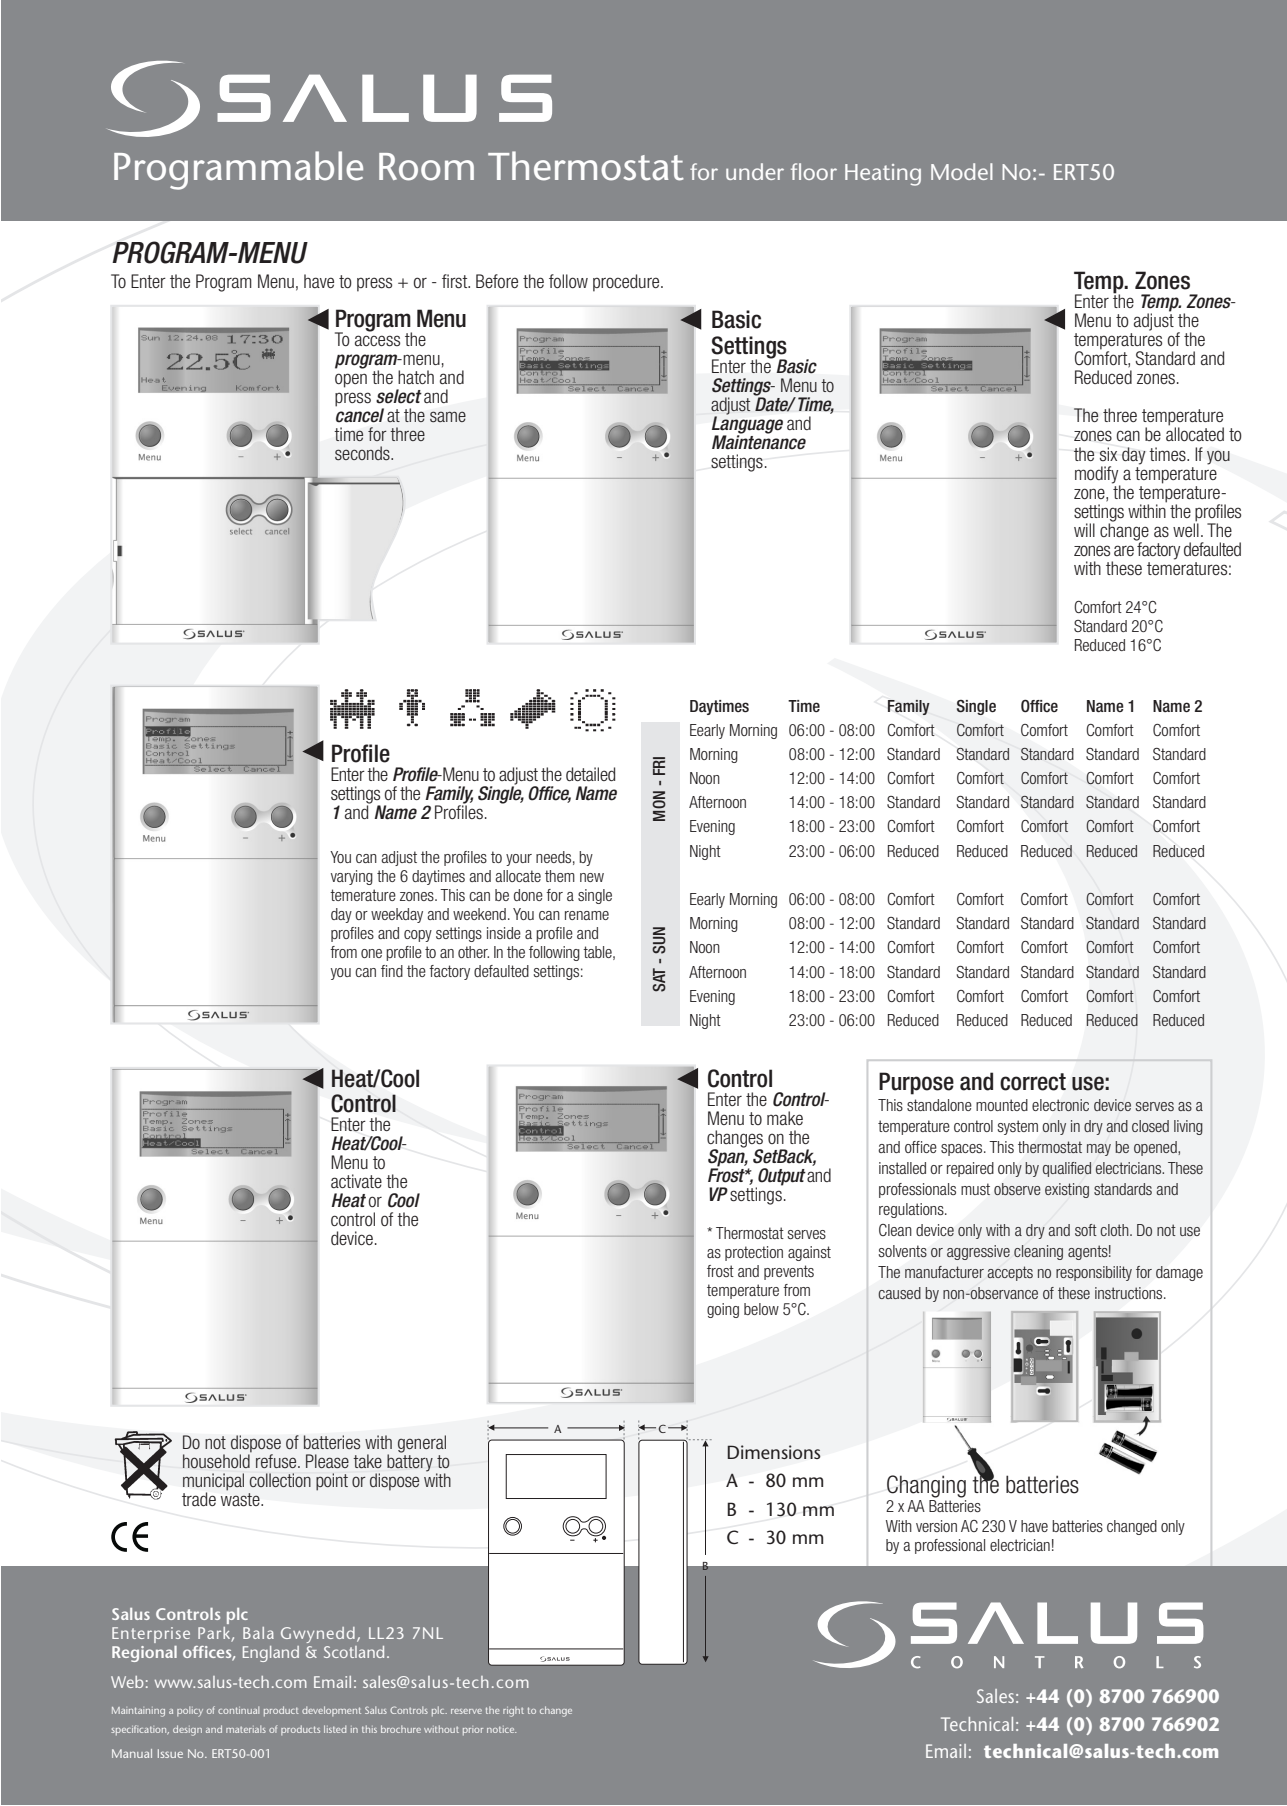 This document has width=1287, height=1806. Describe the element at coordinates (426, 167) in the document. I see `Room` at that location.
